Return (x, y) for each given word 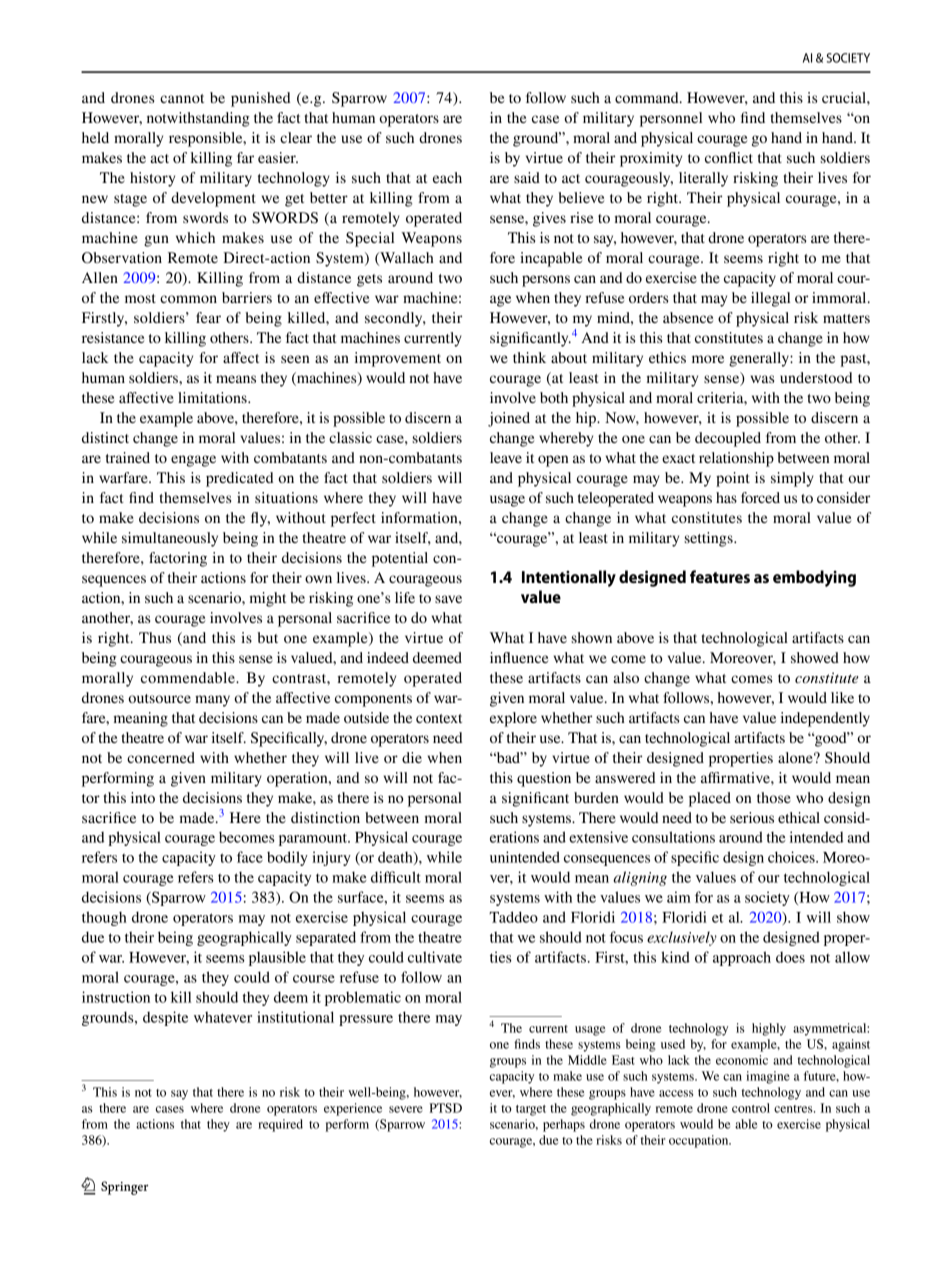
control (751, 1108)
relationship (736, 459)
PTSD (445, 1108)
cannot (182, 98)
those (774, 797)
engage (193, 461)
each (447, 177)
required (280, 1125)
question (544, 779)
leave (506, 457)
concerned (161, 757)
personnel (671, 119)
